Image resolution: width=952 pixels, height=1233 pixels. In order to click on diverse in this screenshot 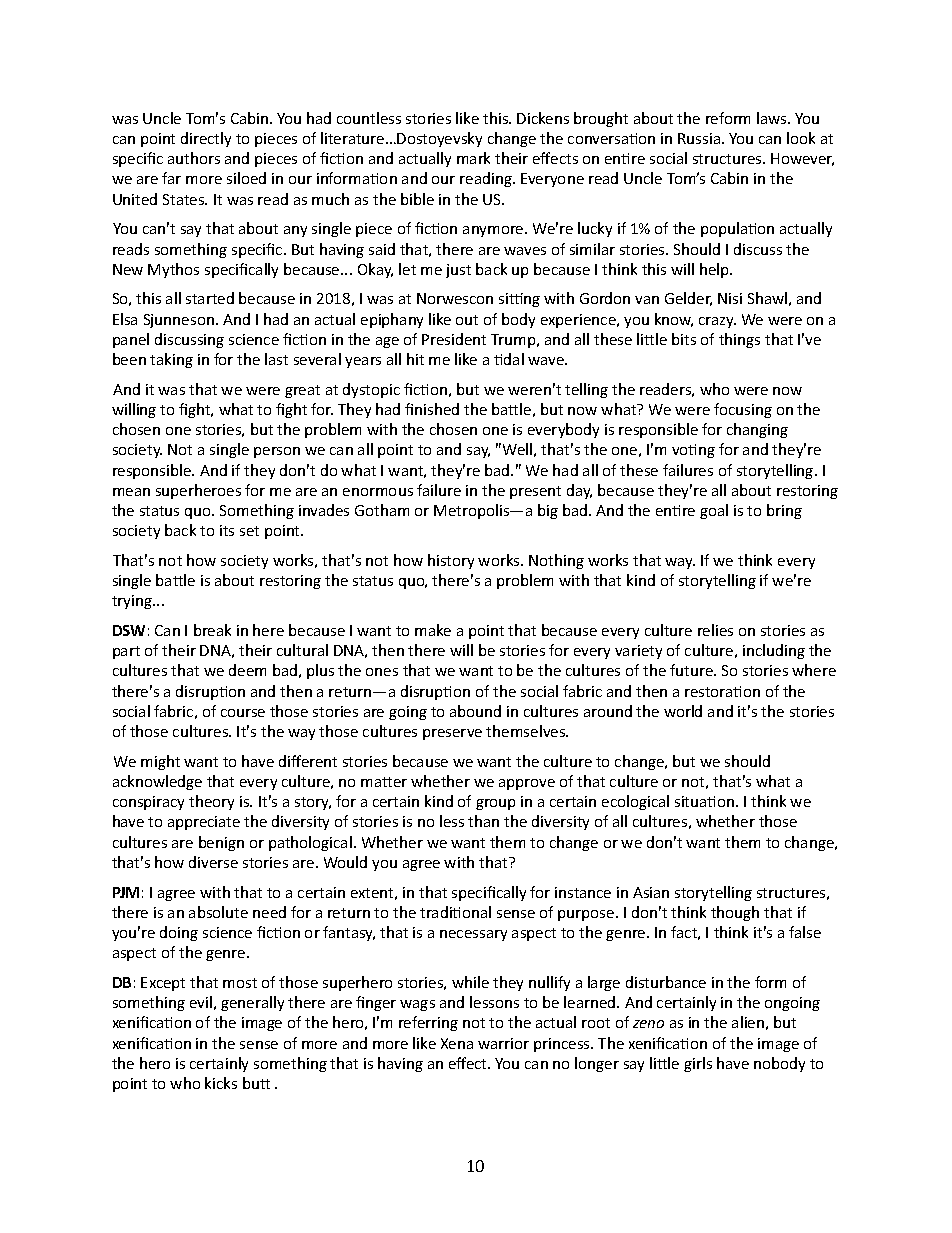, I will do `click(213, 862)`.
